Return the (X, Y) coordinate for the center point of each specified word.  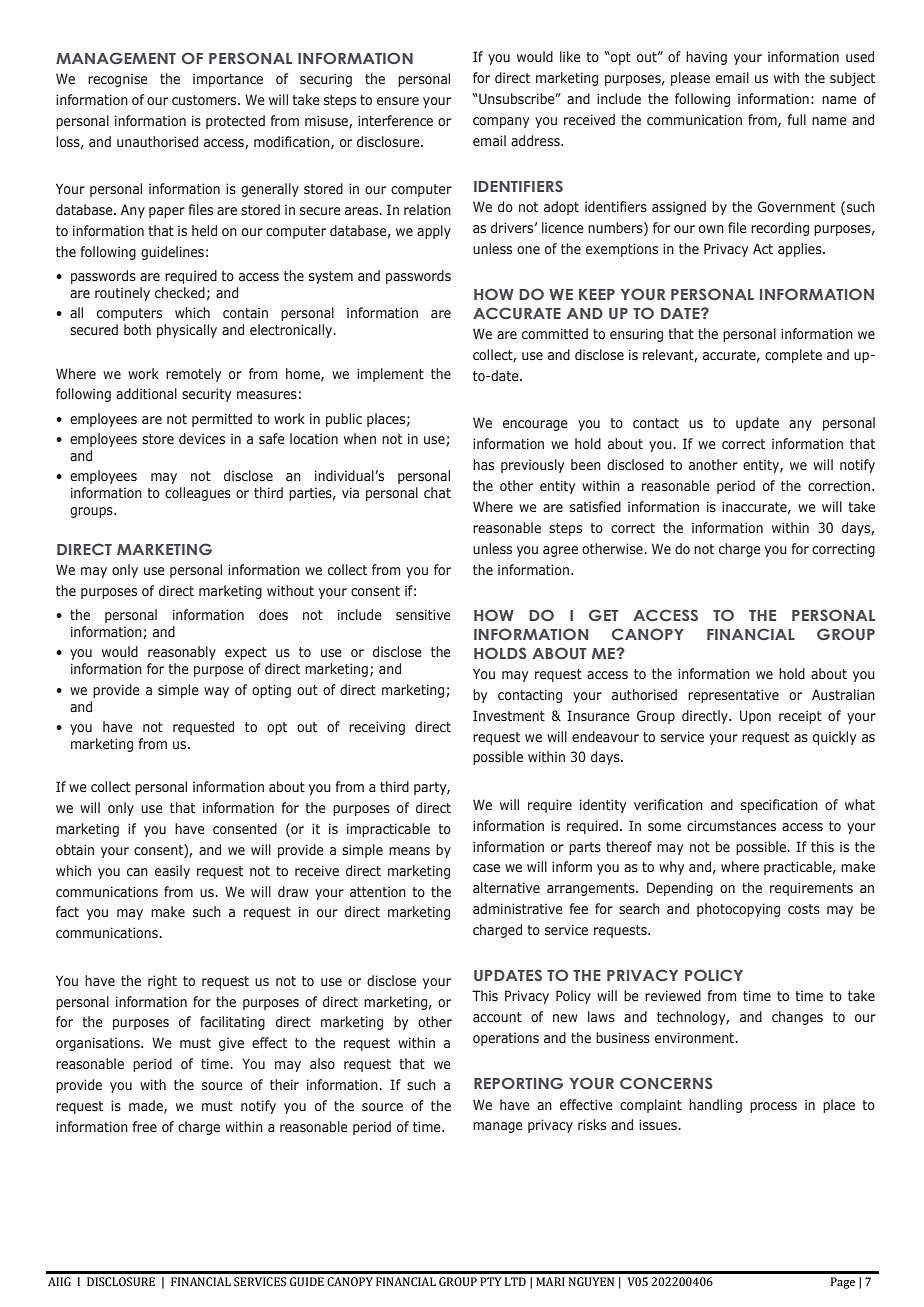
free (145, 1126)
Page (843, 1283)
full (797, 119)
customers (205, 100)
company (501, 122)
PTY (491, 1281)
